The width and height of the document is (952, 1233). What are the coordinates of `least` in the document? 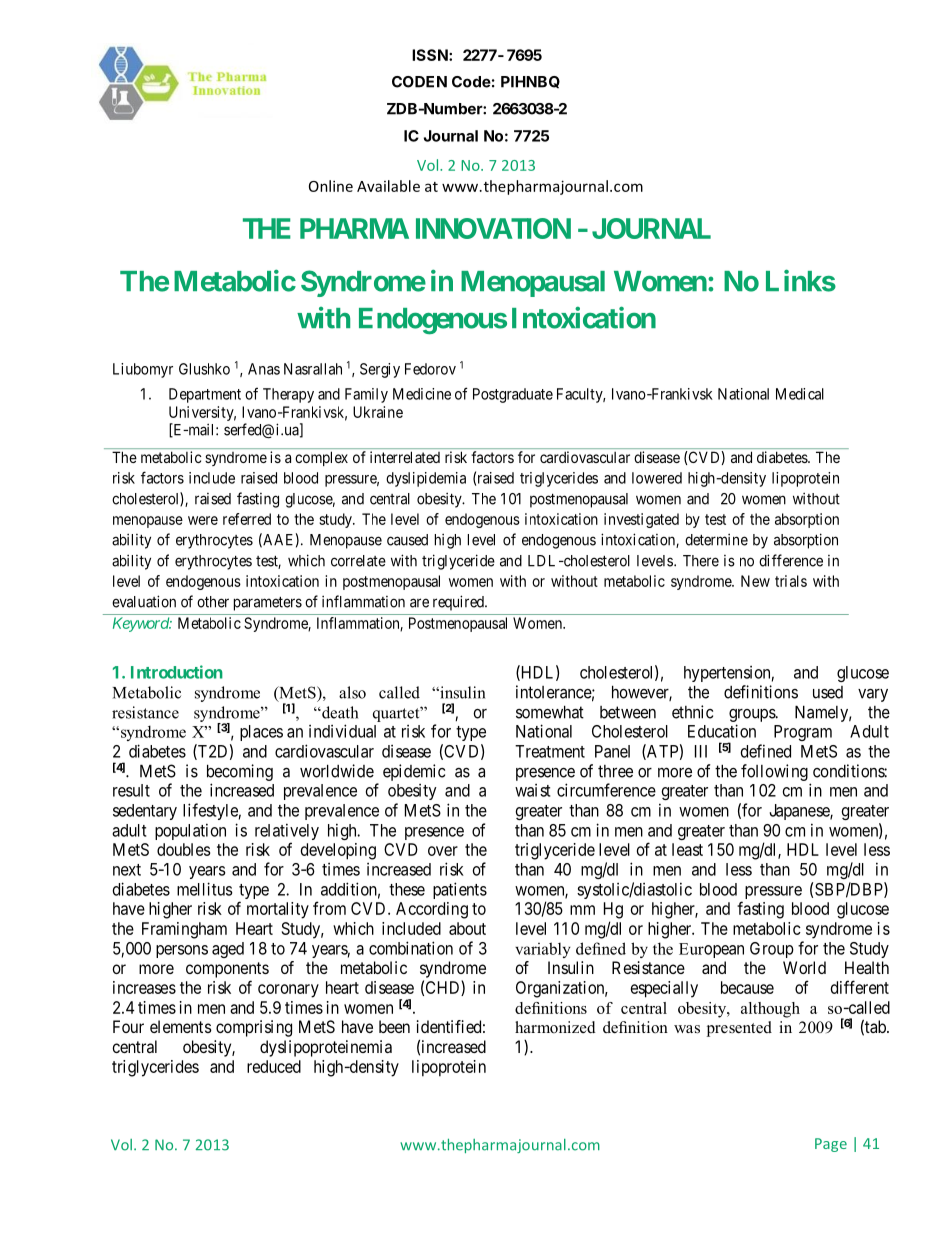 It's located at (687, 849).
